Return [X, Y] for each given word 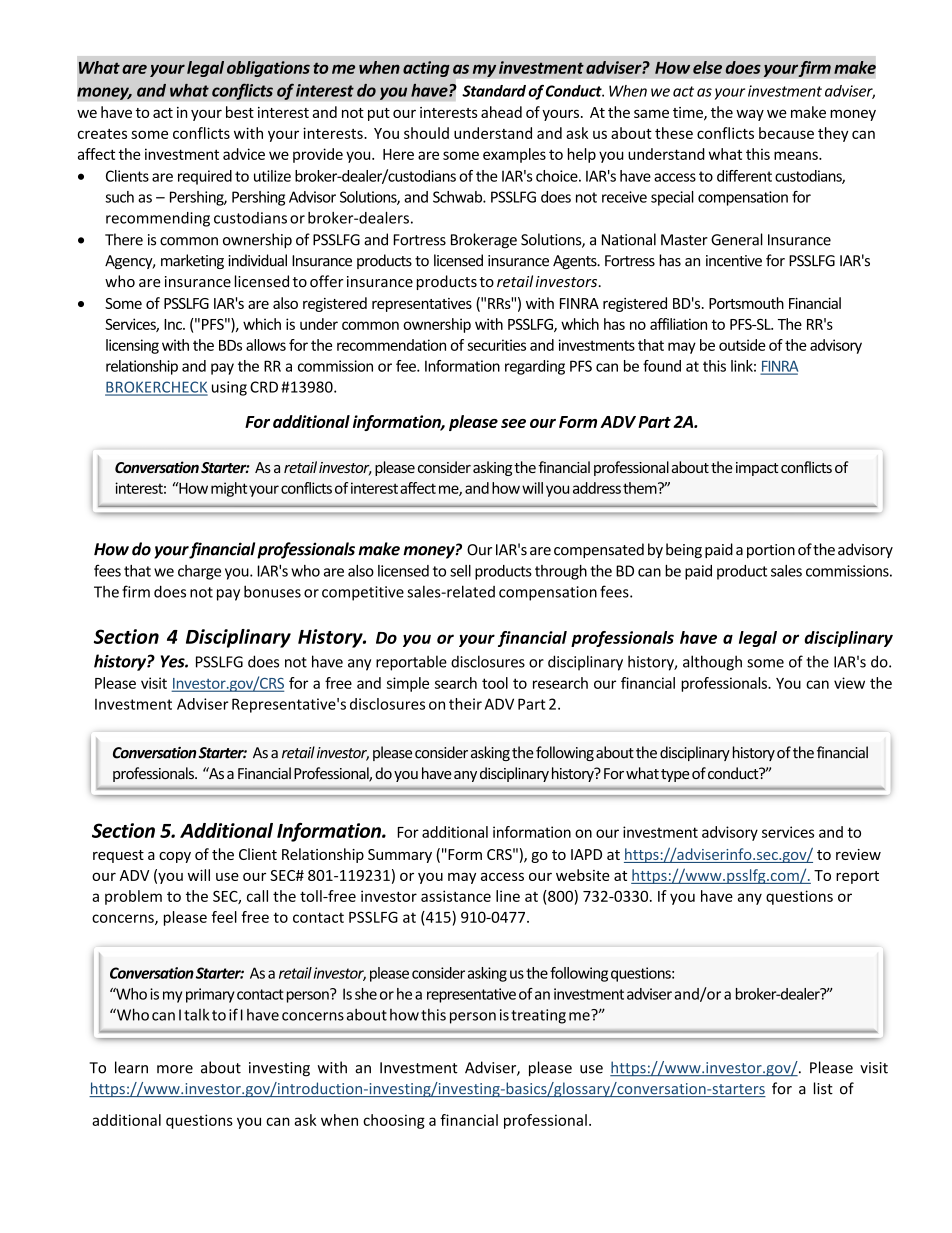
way [750, 115]
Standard [494, 91]
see [513, 423]
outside [742, 345]
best [240, 112]
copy [175, 857]
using [229, 388]
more [175, 1069]
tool [495, 683]
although [712, 663]
